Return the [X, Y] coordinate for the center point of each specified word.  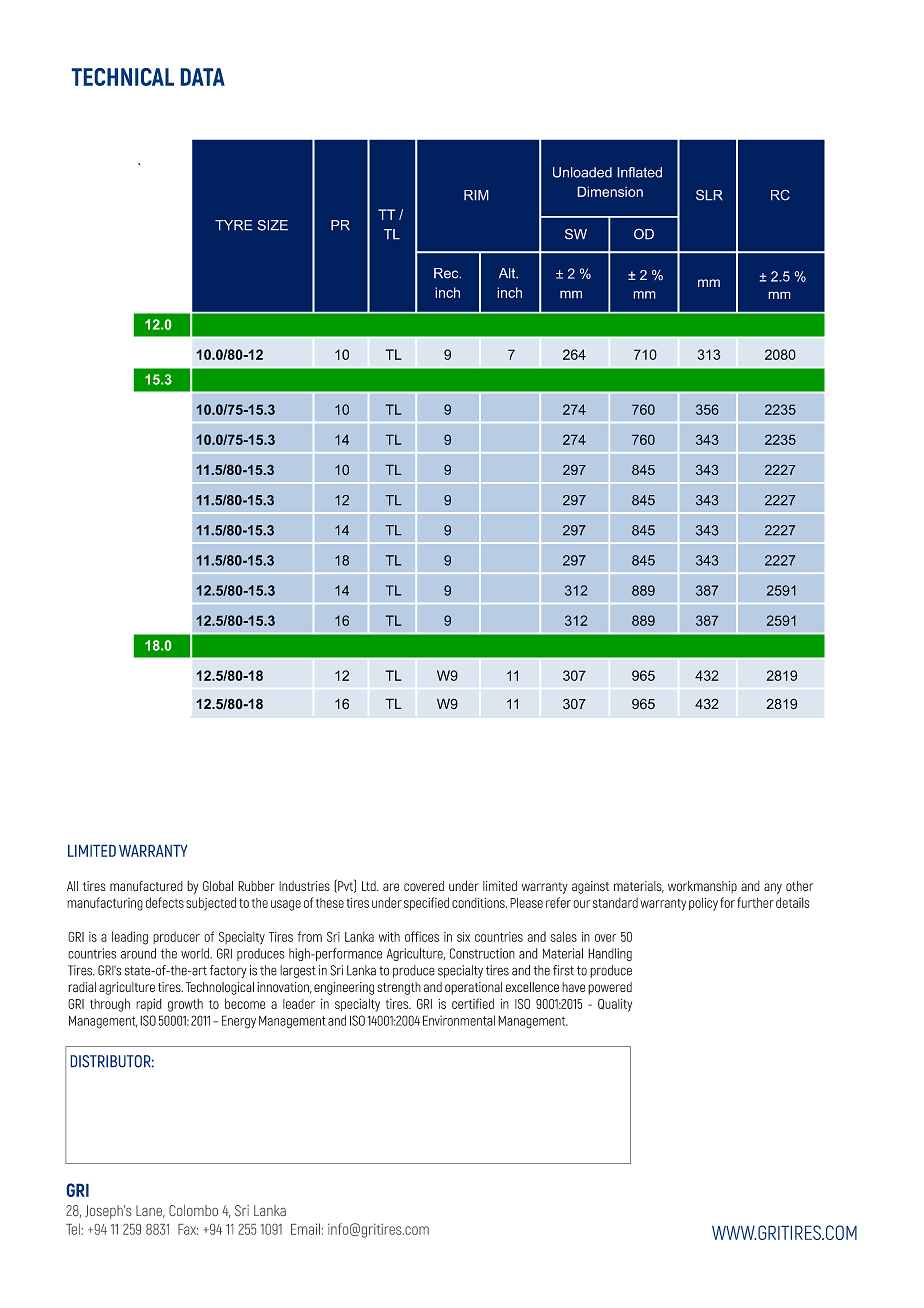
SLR [709, 195]
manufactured [146, 886]
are [391, 887]
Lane [150, 1211]
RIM [476, 195]
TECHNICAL [123, 77]
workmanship [702, 887]
